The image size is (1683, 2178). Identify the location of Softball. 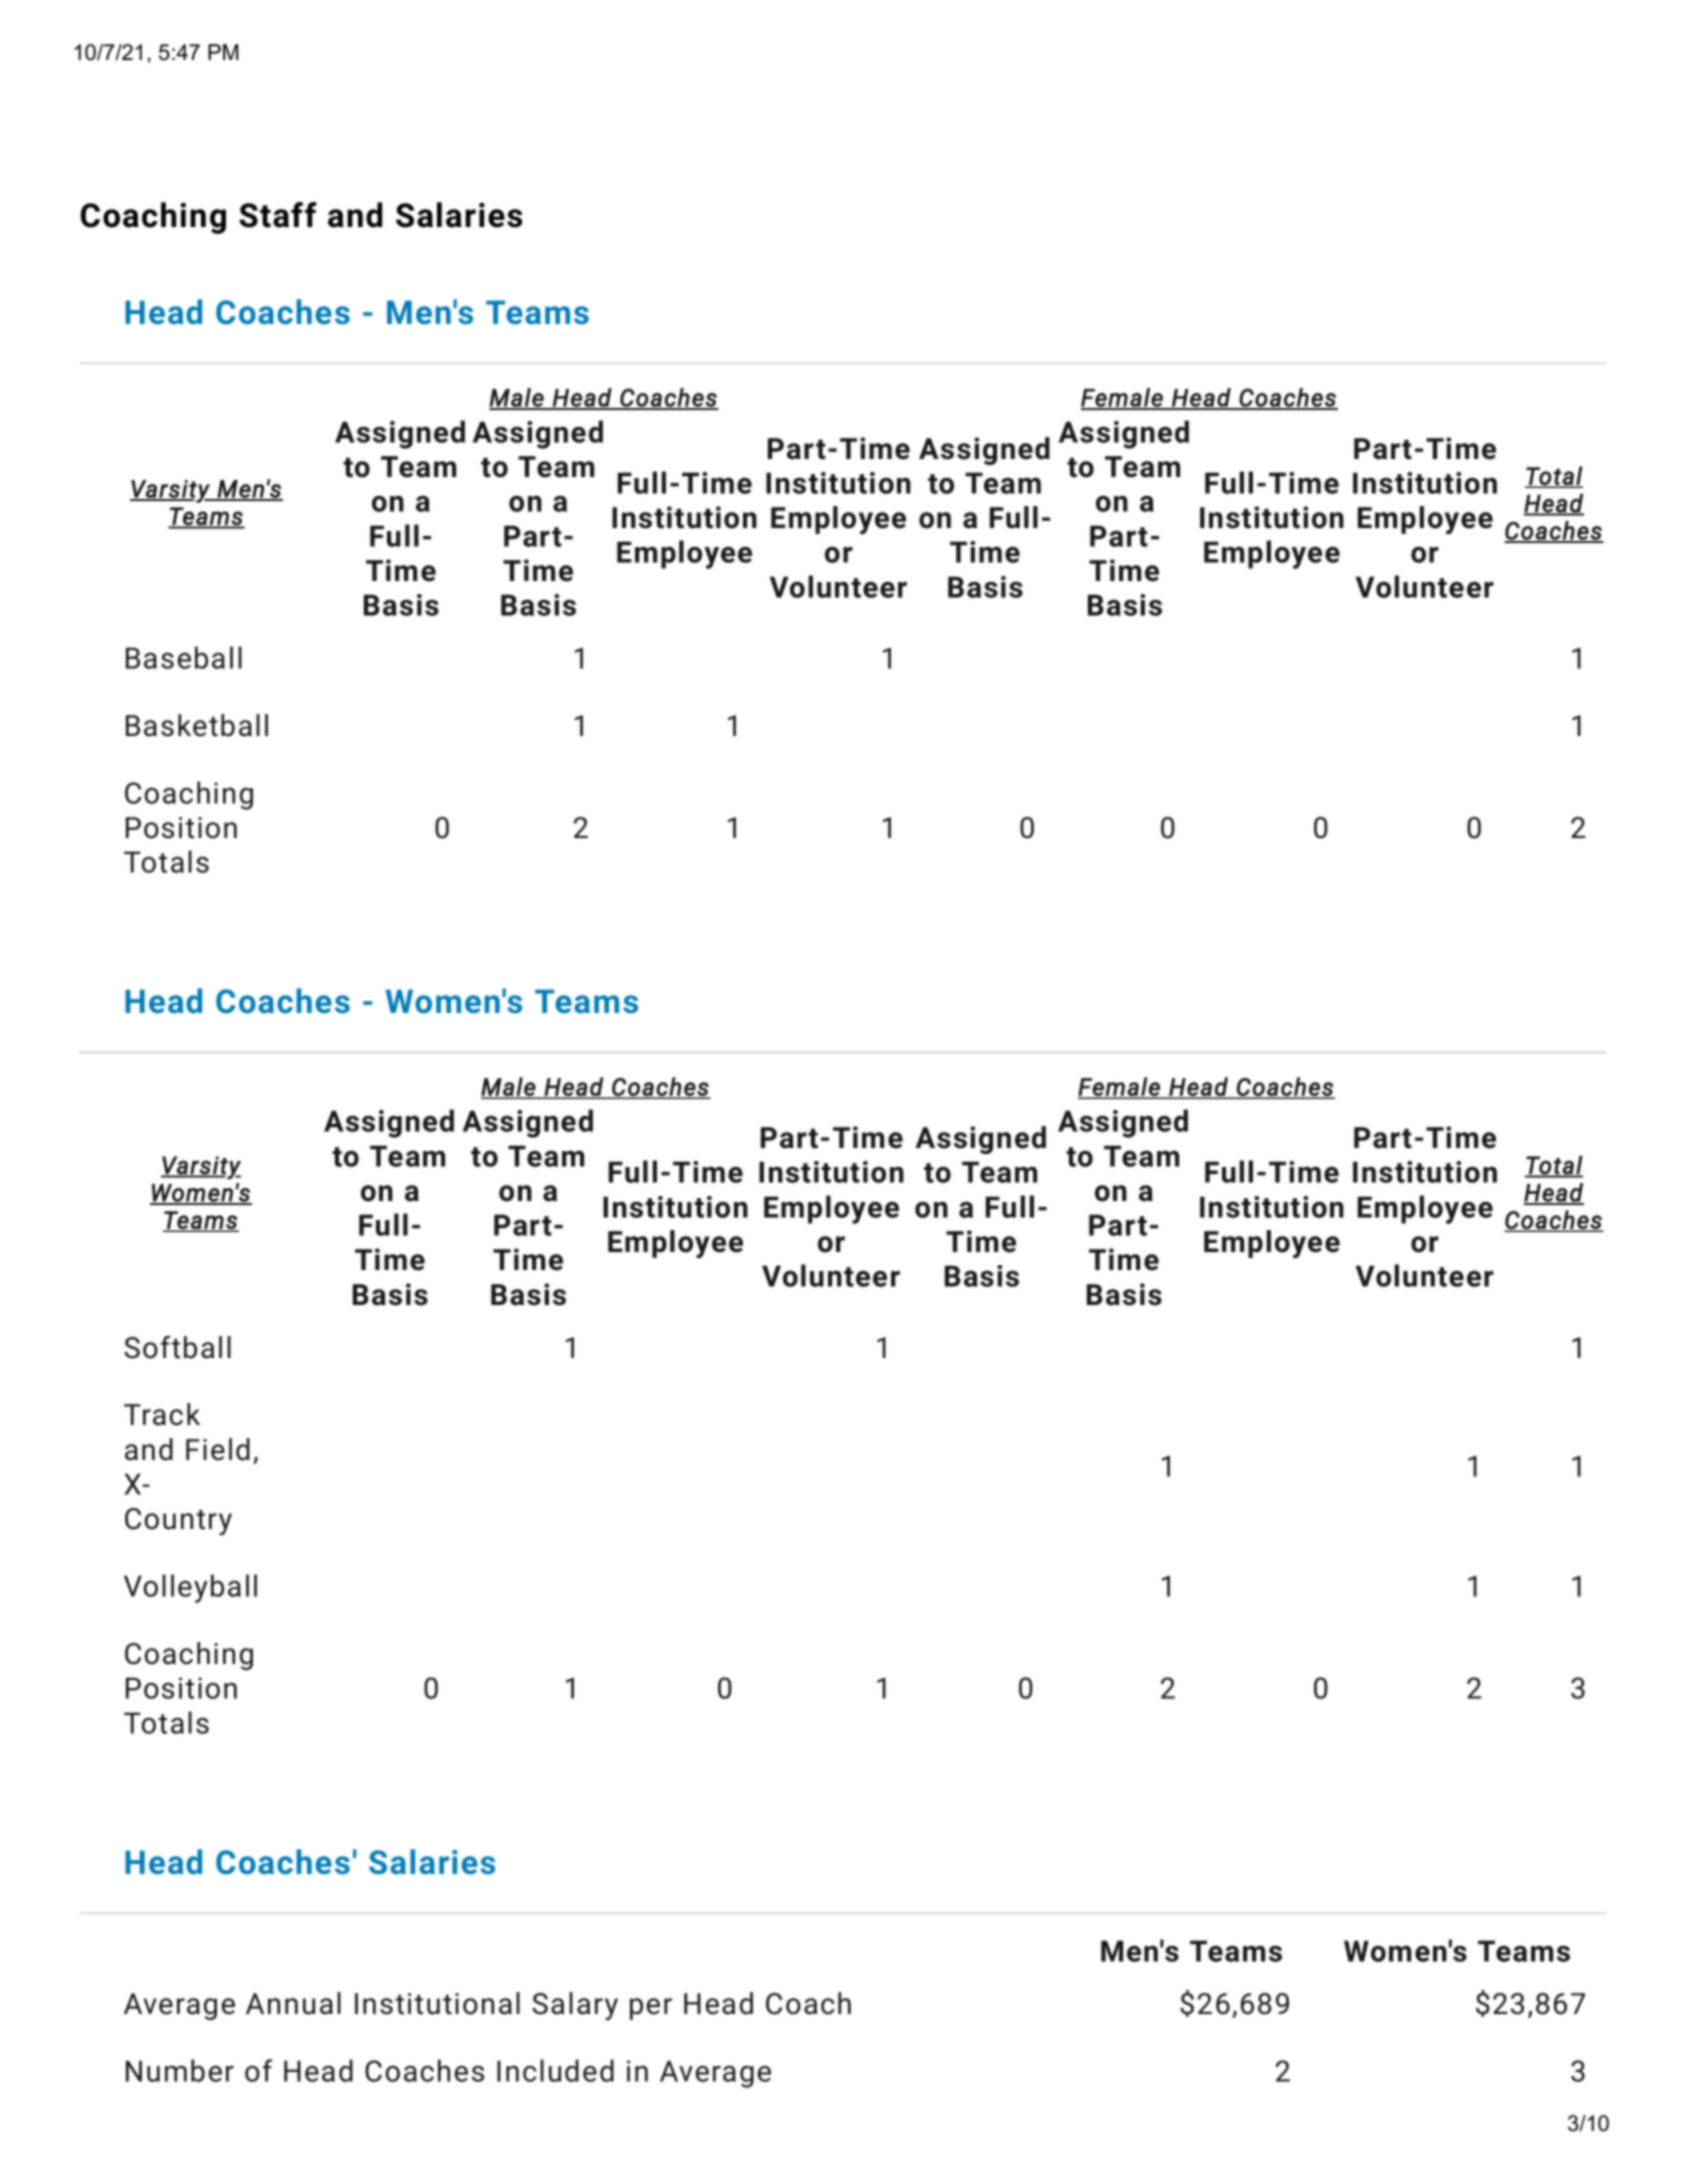
(177, 1347).
